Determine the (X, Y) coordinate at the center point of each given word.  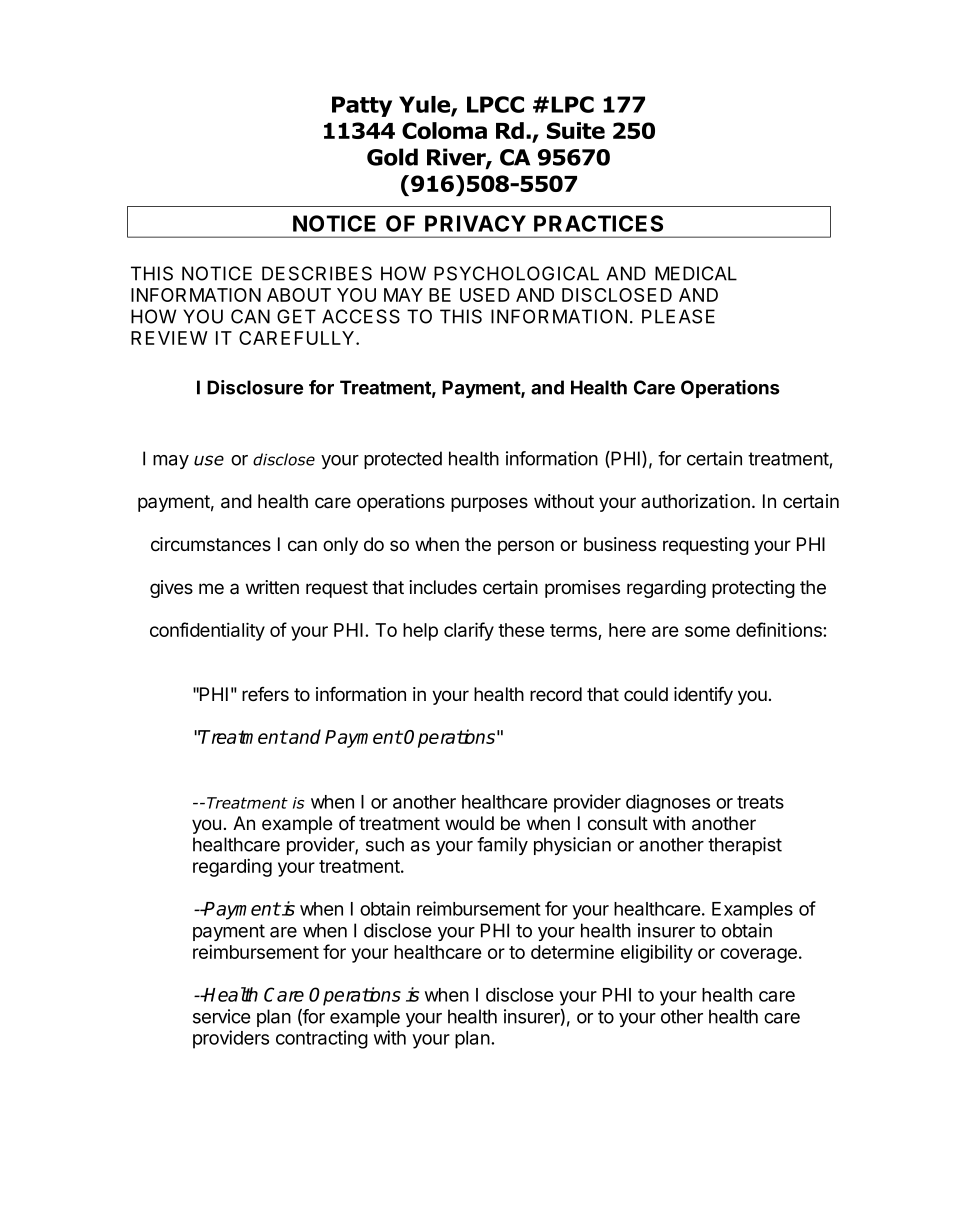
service (221, 1016)
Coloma (444, 130)
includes (443, 587)
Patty (362, 106)
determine (572, 951)
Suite (576, 130)
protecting (753, 589)
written (272, 587)
